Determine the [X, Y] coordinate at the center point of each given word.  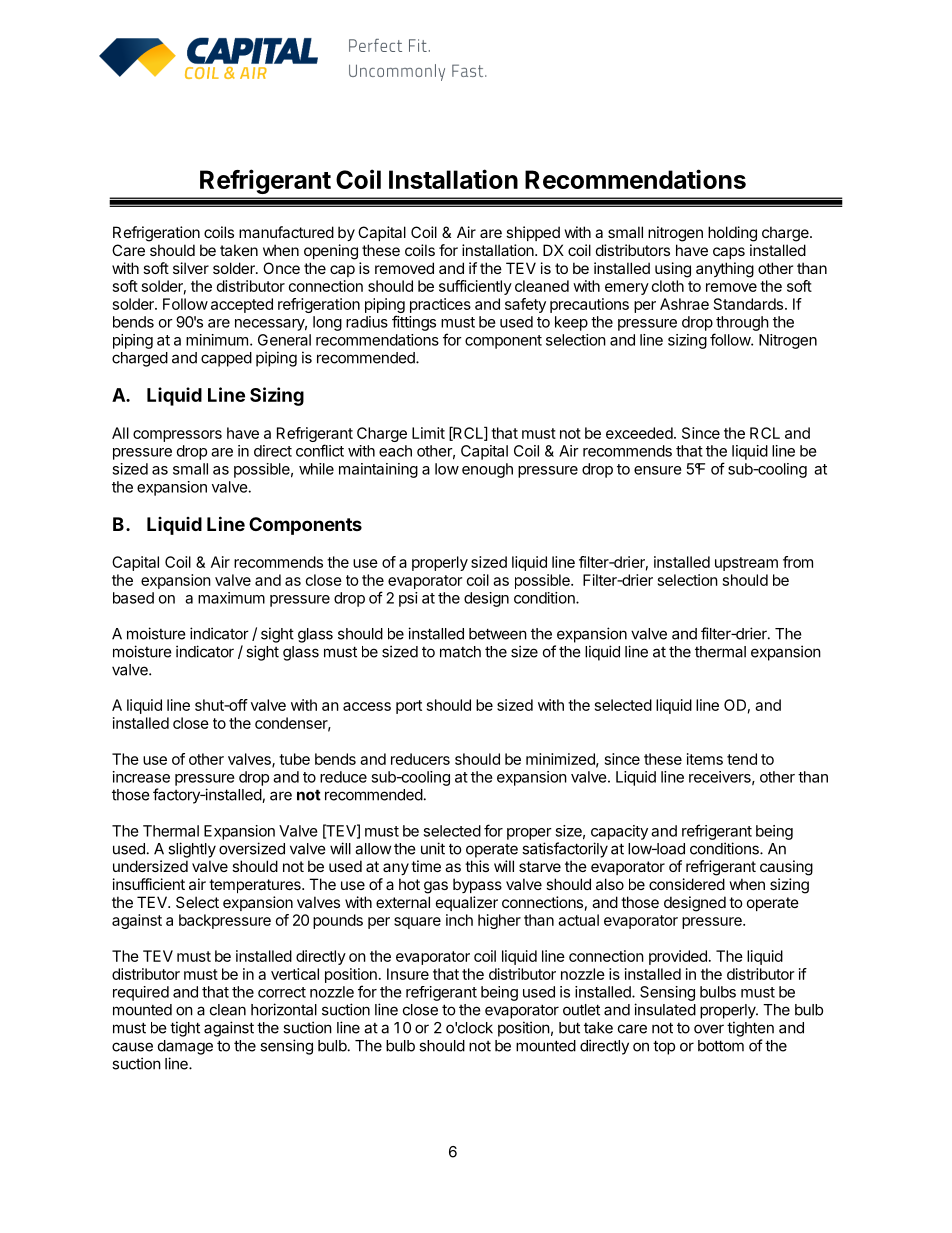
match [460, 652]
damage [185, 1047]
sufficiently [475, 287]
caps [729, 253]
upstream [746, 564]
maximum [231, 598]
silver [191, 268]
